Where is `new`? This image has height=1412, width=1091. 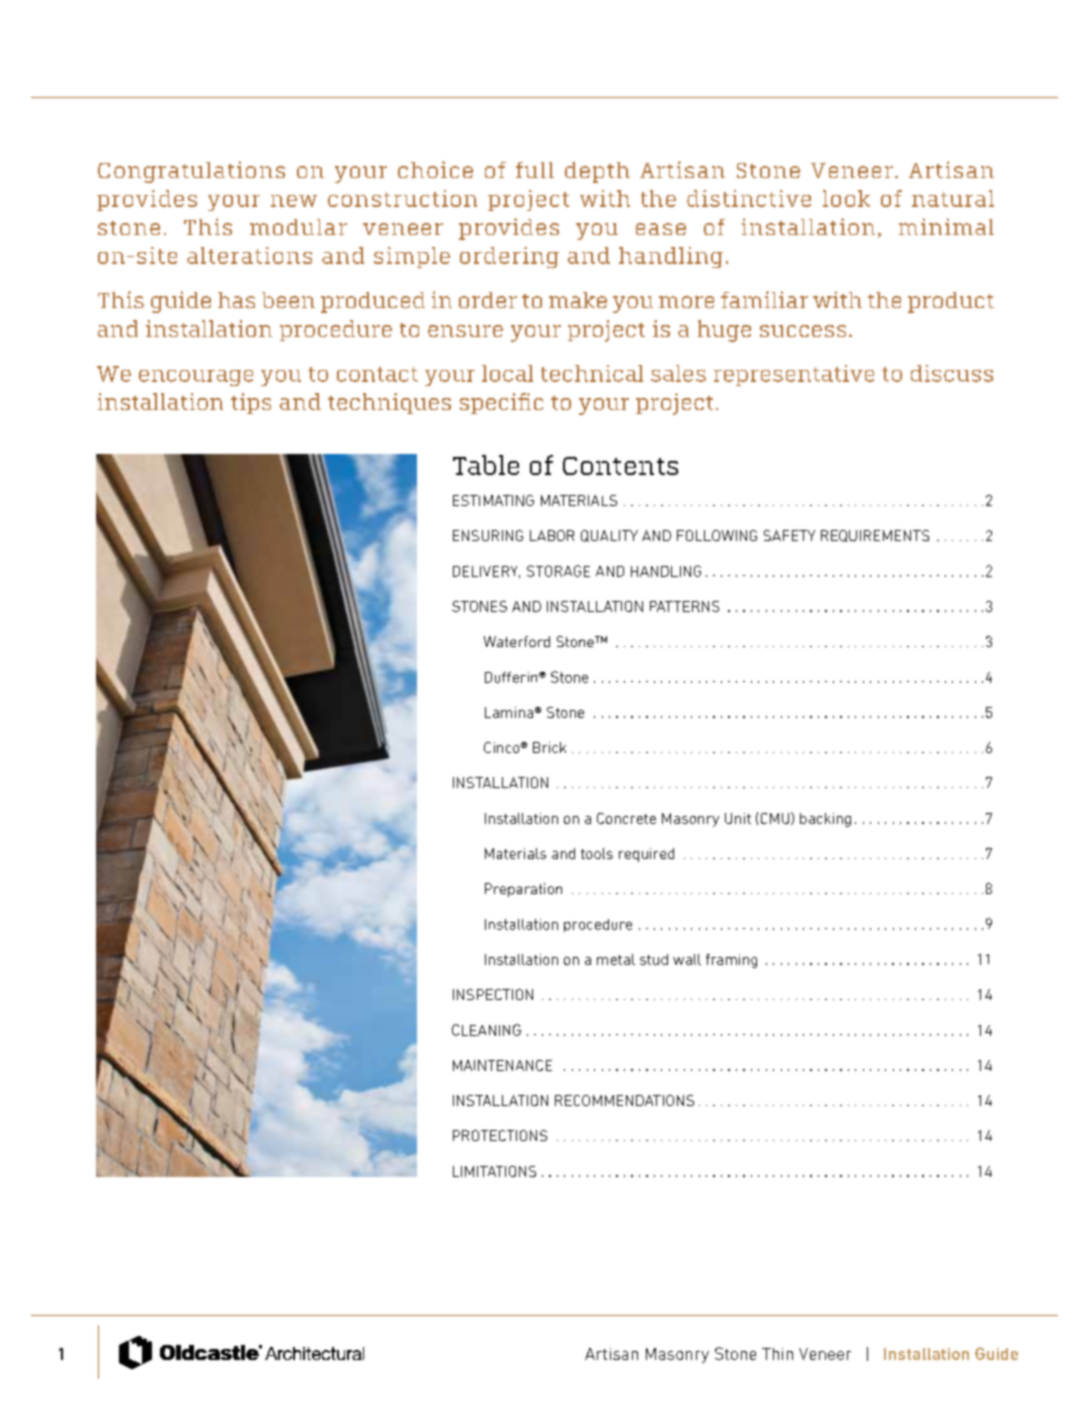 new is located at coordinates (294, 201).
